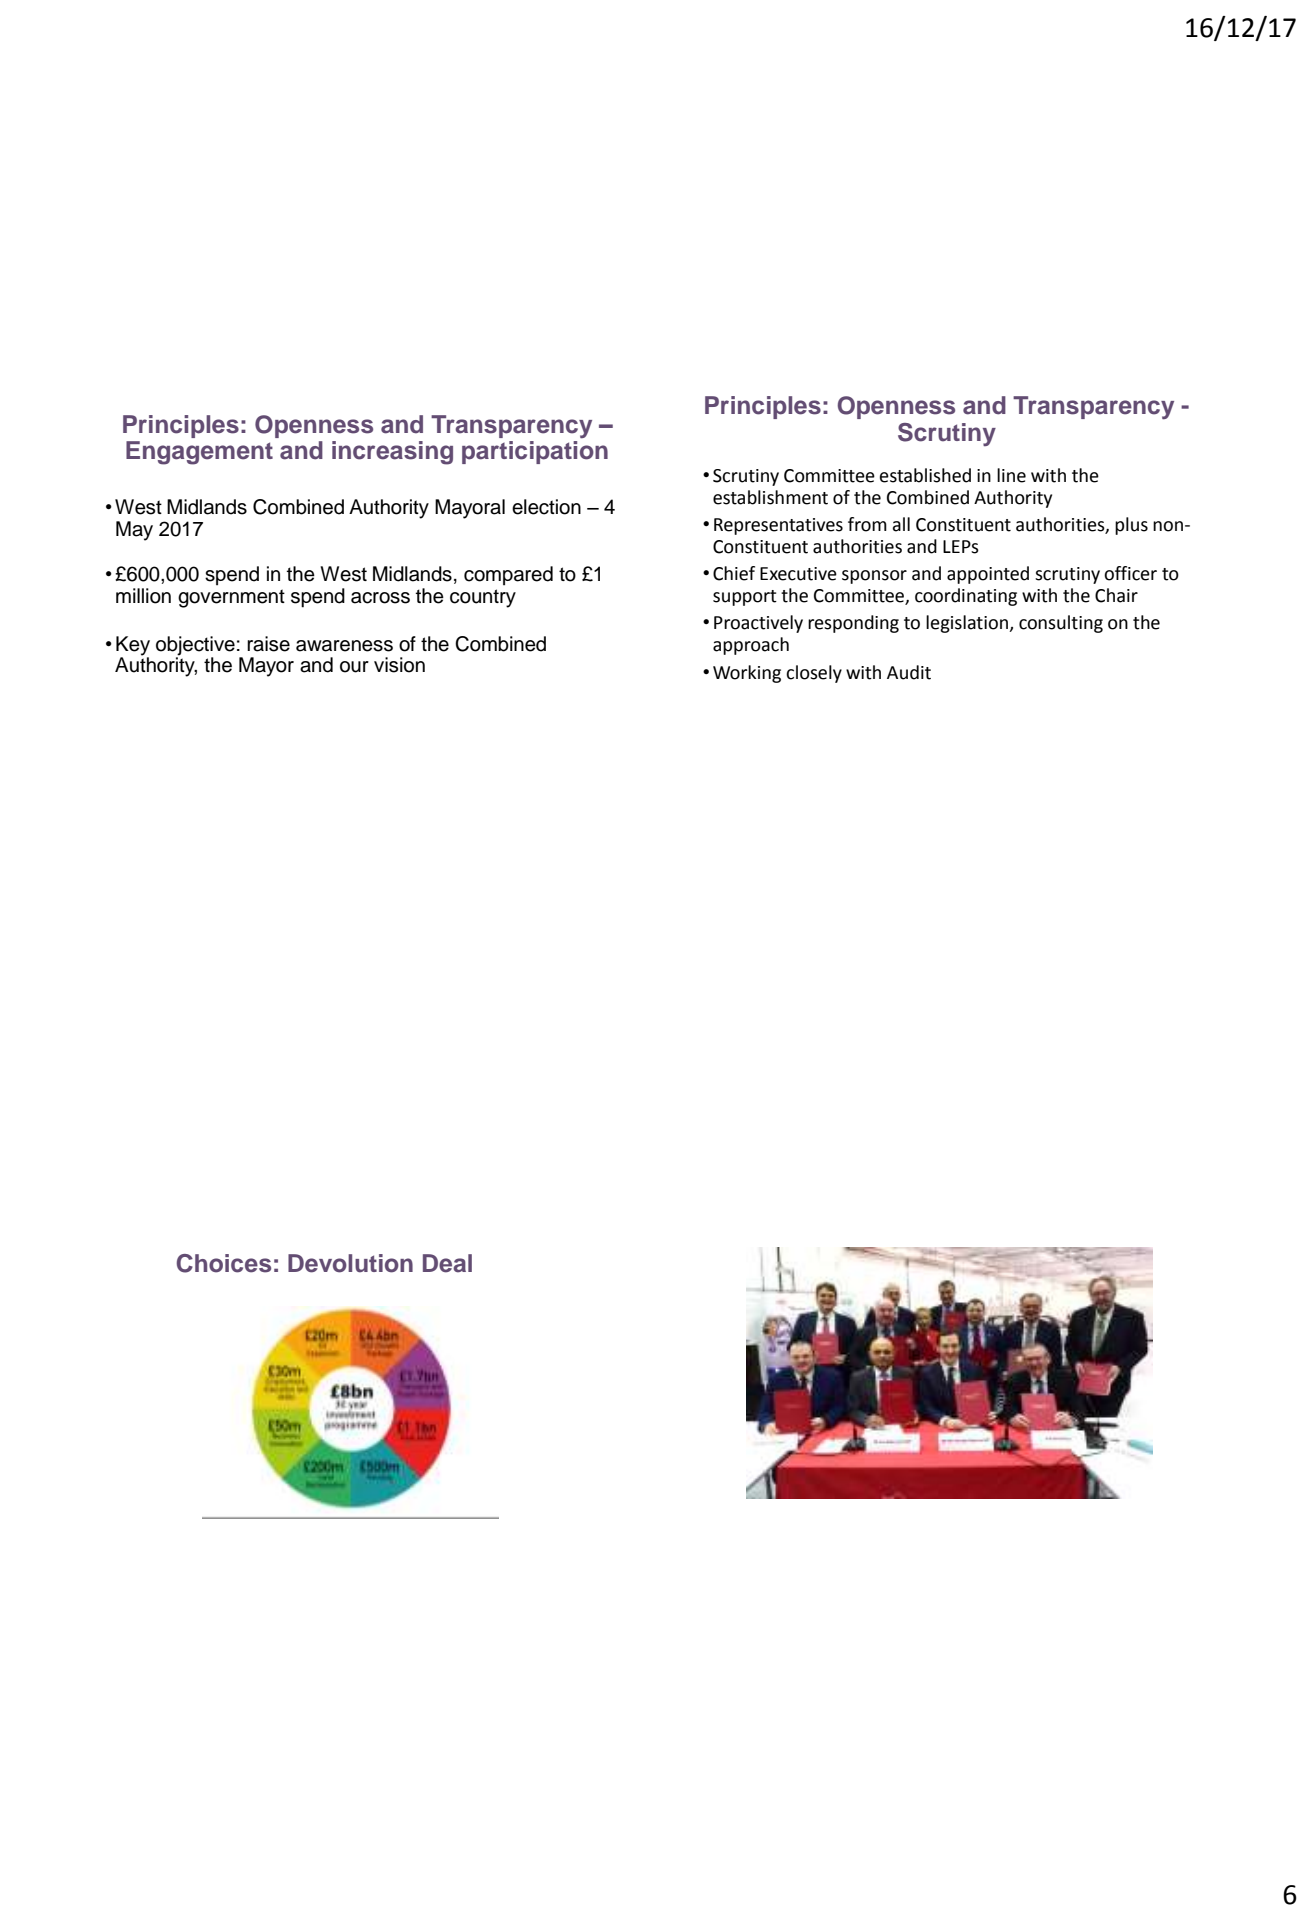  I want to click on Audit, so click(909, 672).
